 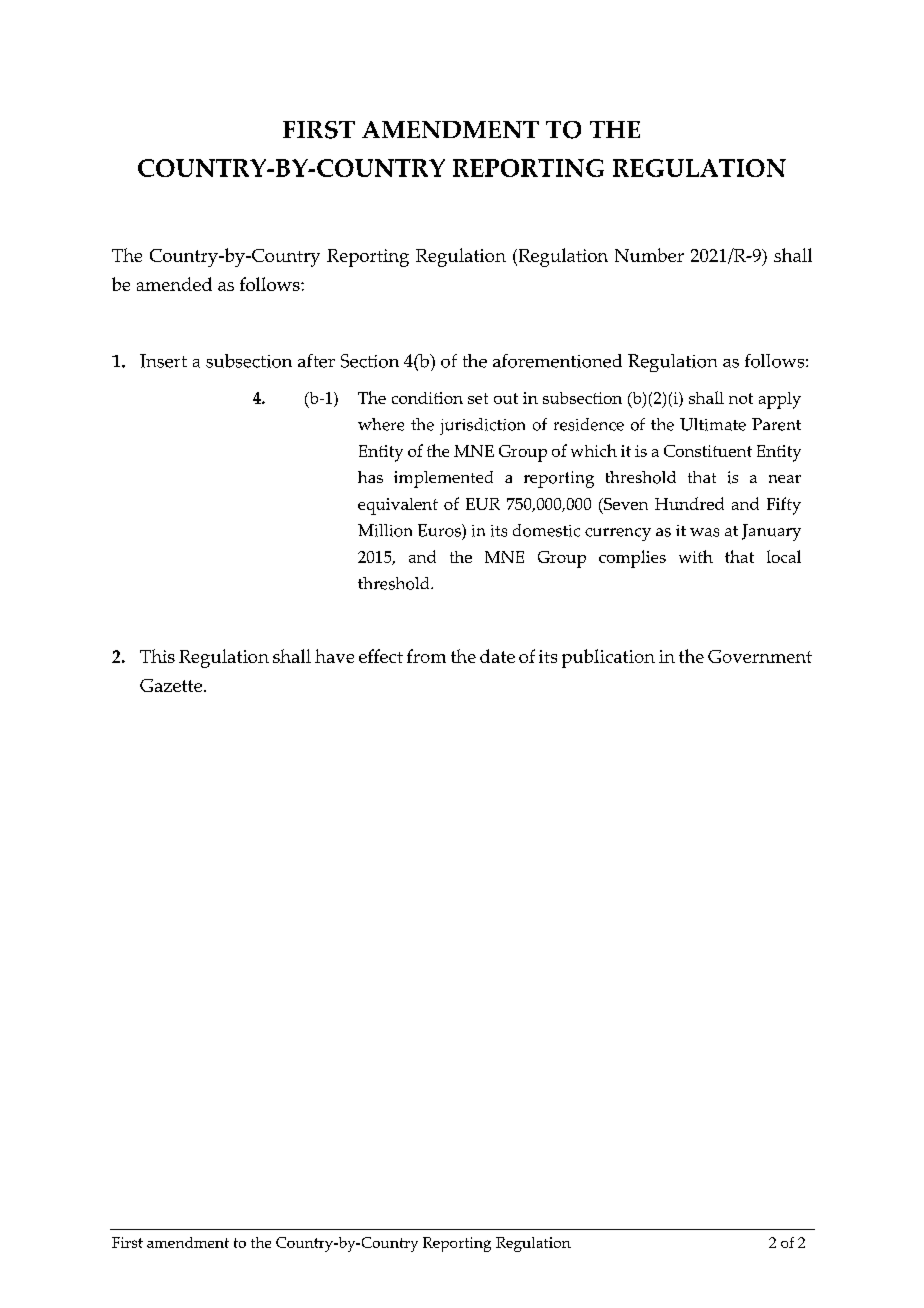 What do you see at coordinates (370, 477) in the page?
I see `has` at bounding box center [370, 477].
